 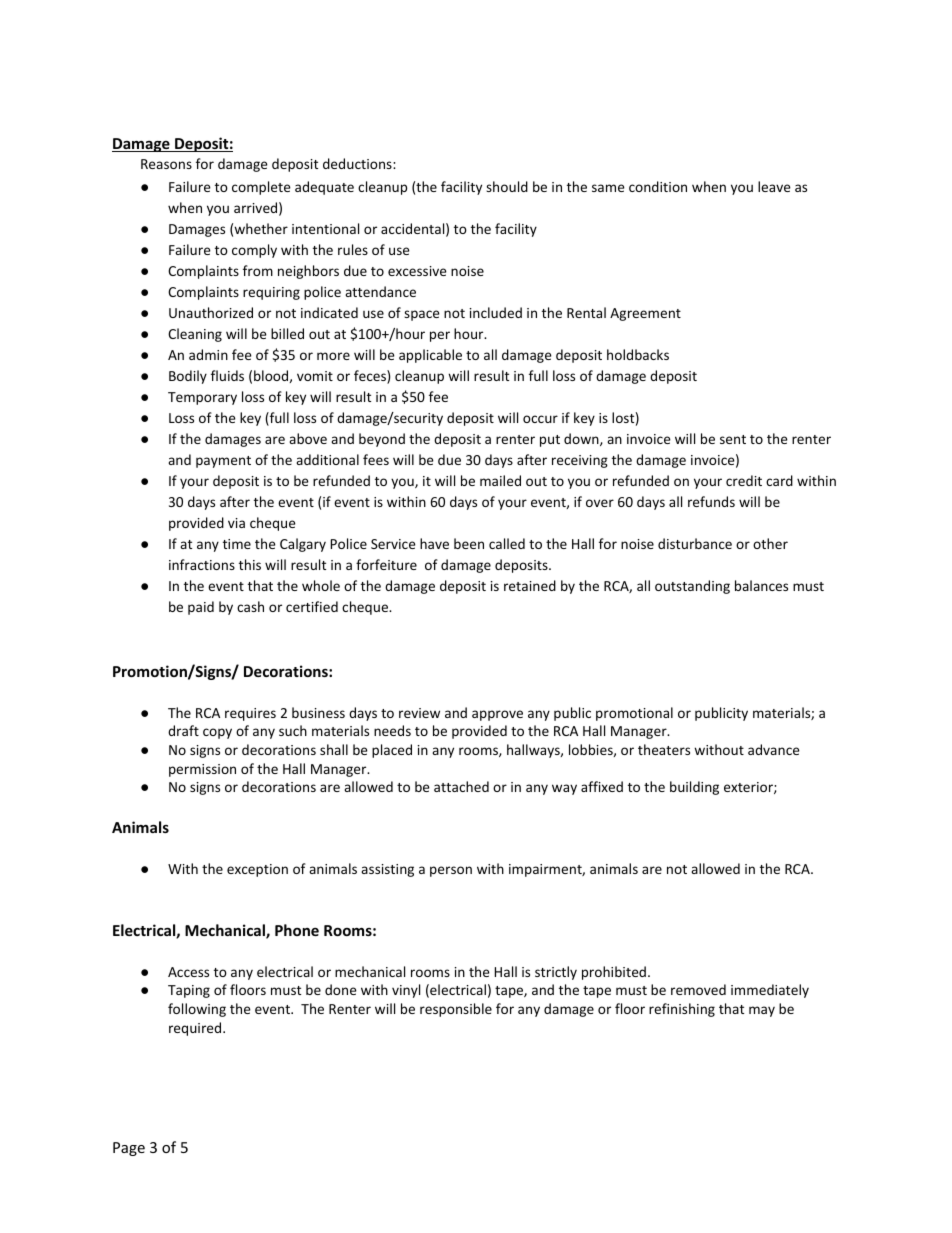 What do you see at coordinates (201, 608) in the image?
I see `paid` at bounding box center [201, 608].
